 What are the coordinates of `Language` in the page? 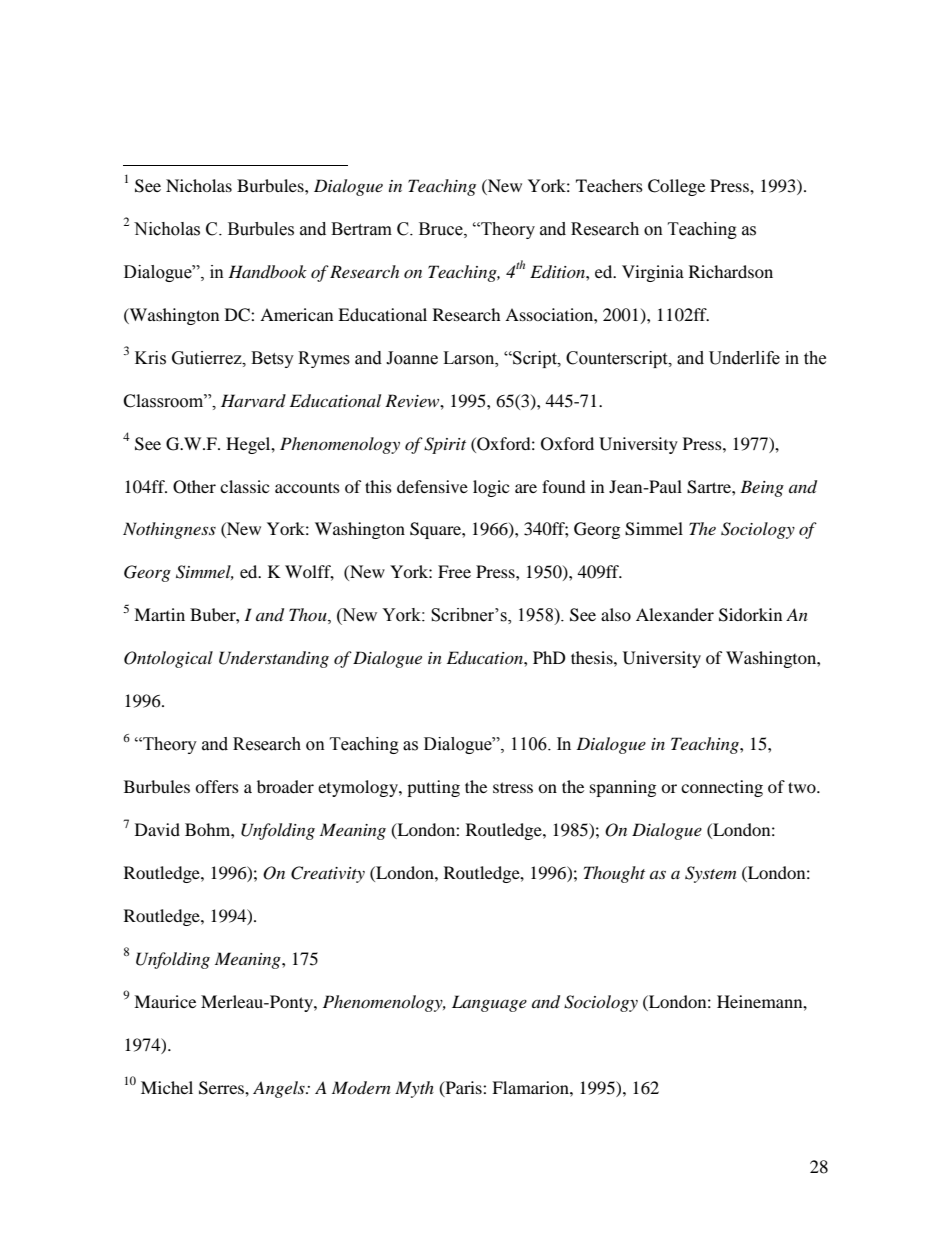 It's located at (489, 1003).
